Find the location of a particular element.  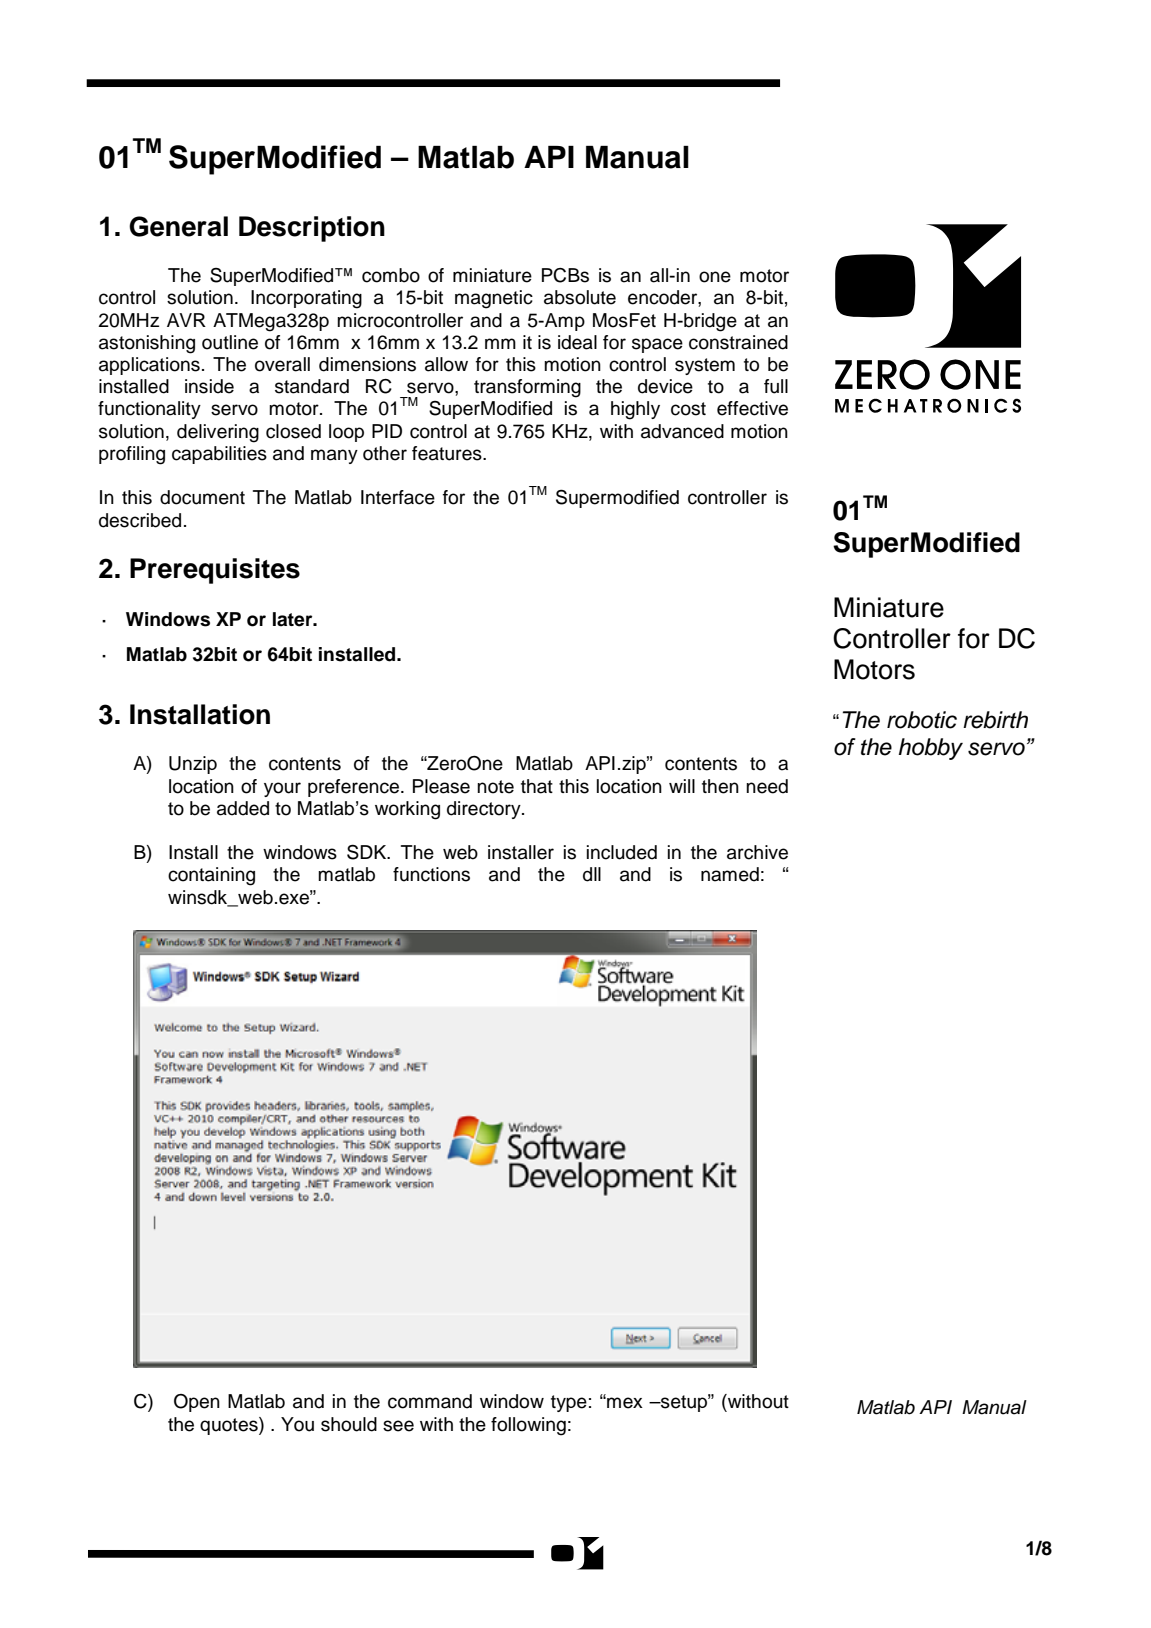

containing is located at coordinates (211, 876).
